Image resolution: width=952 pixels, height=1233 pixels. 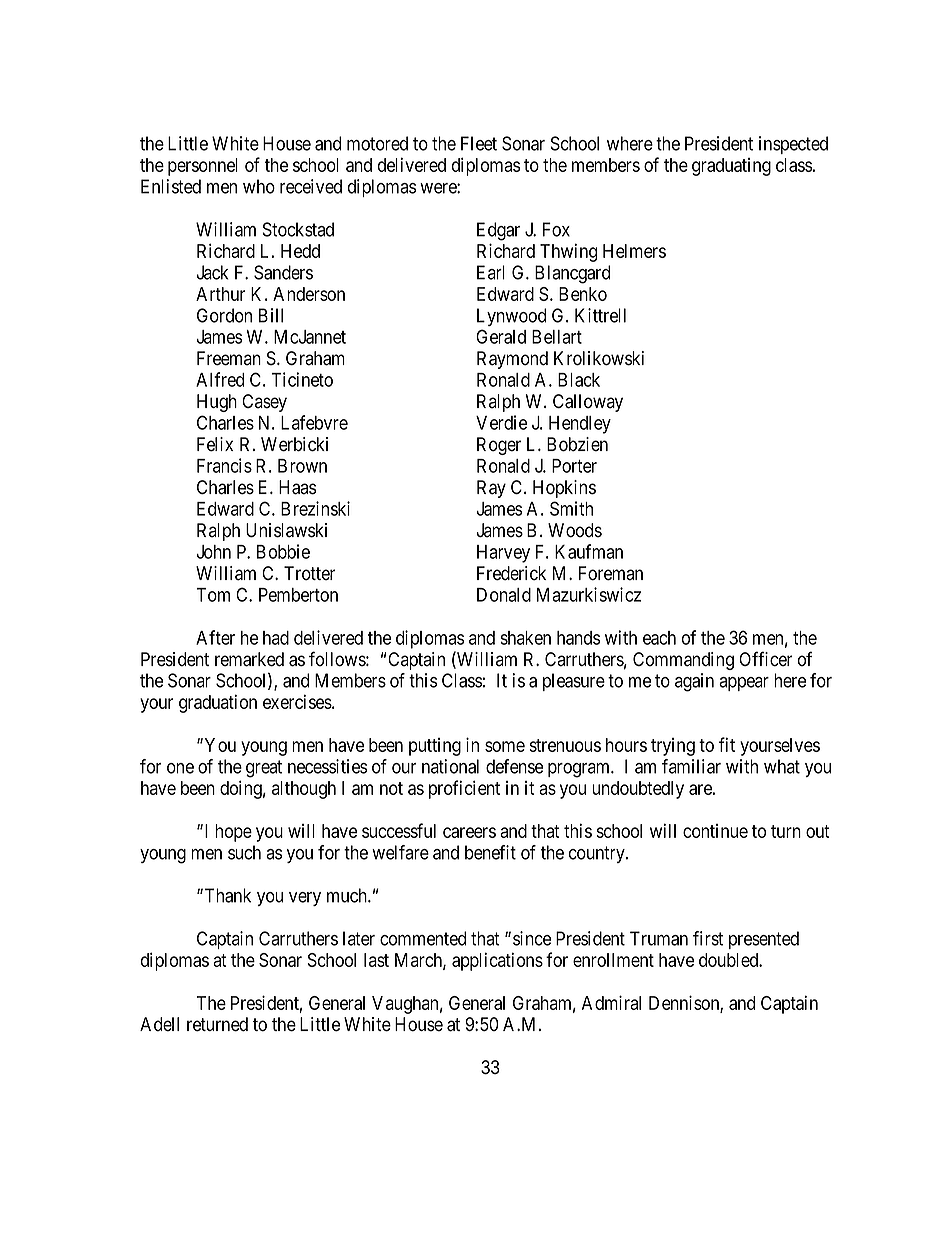 I want to click on Porter, so click(x=574, y=466).
